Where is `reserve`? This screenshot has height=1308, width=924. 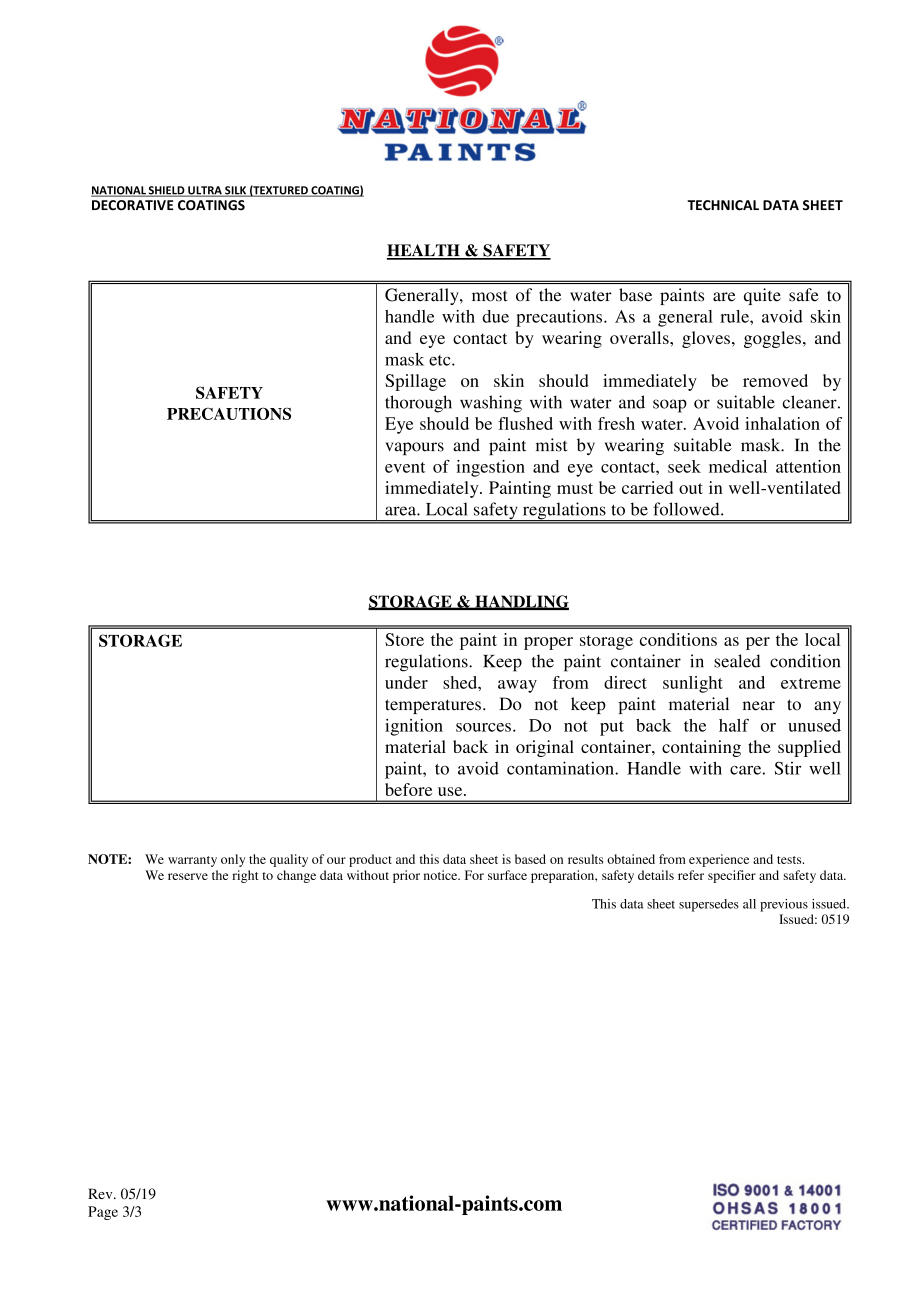 reserve is located at coordinates (188, 876).
